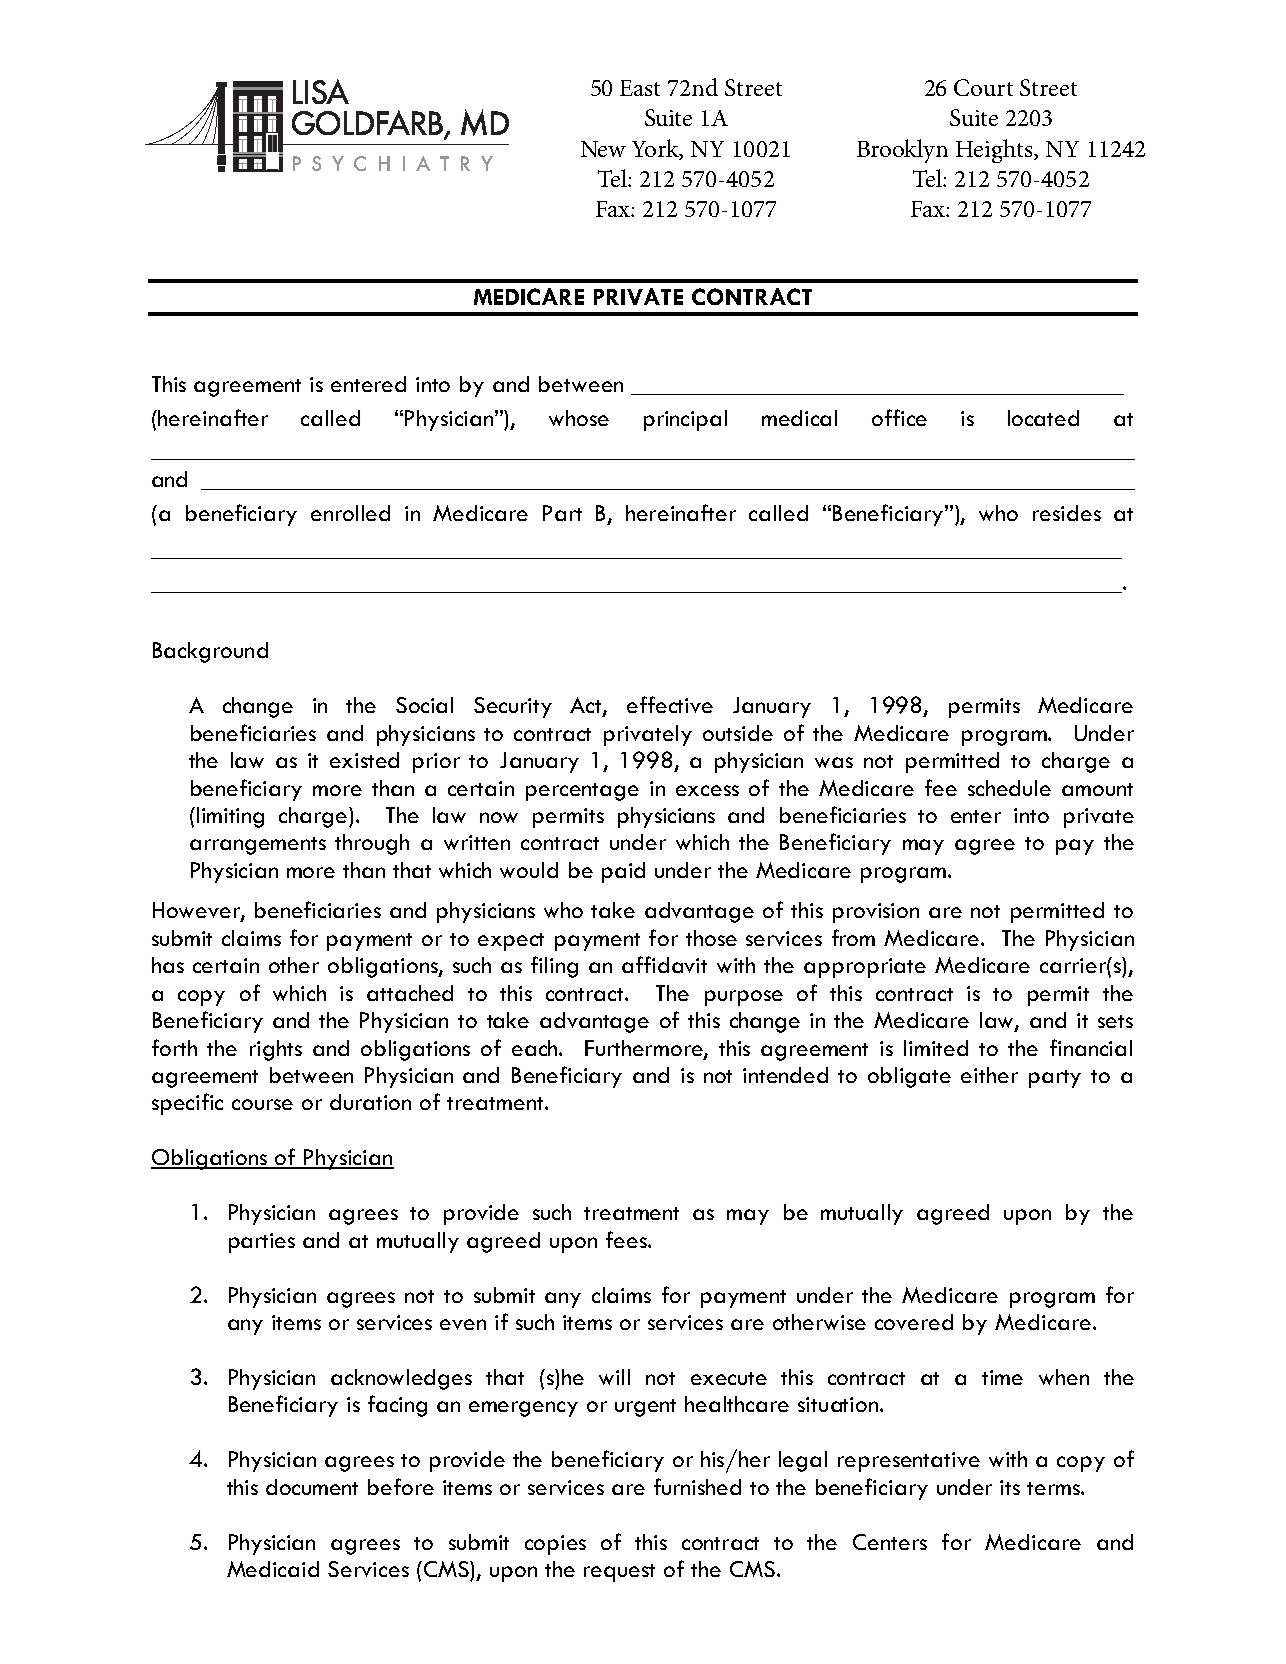 This image has height=1664, width=1286. I want to click on paid, so click(623, 872).
